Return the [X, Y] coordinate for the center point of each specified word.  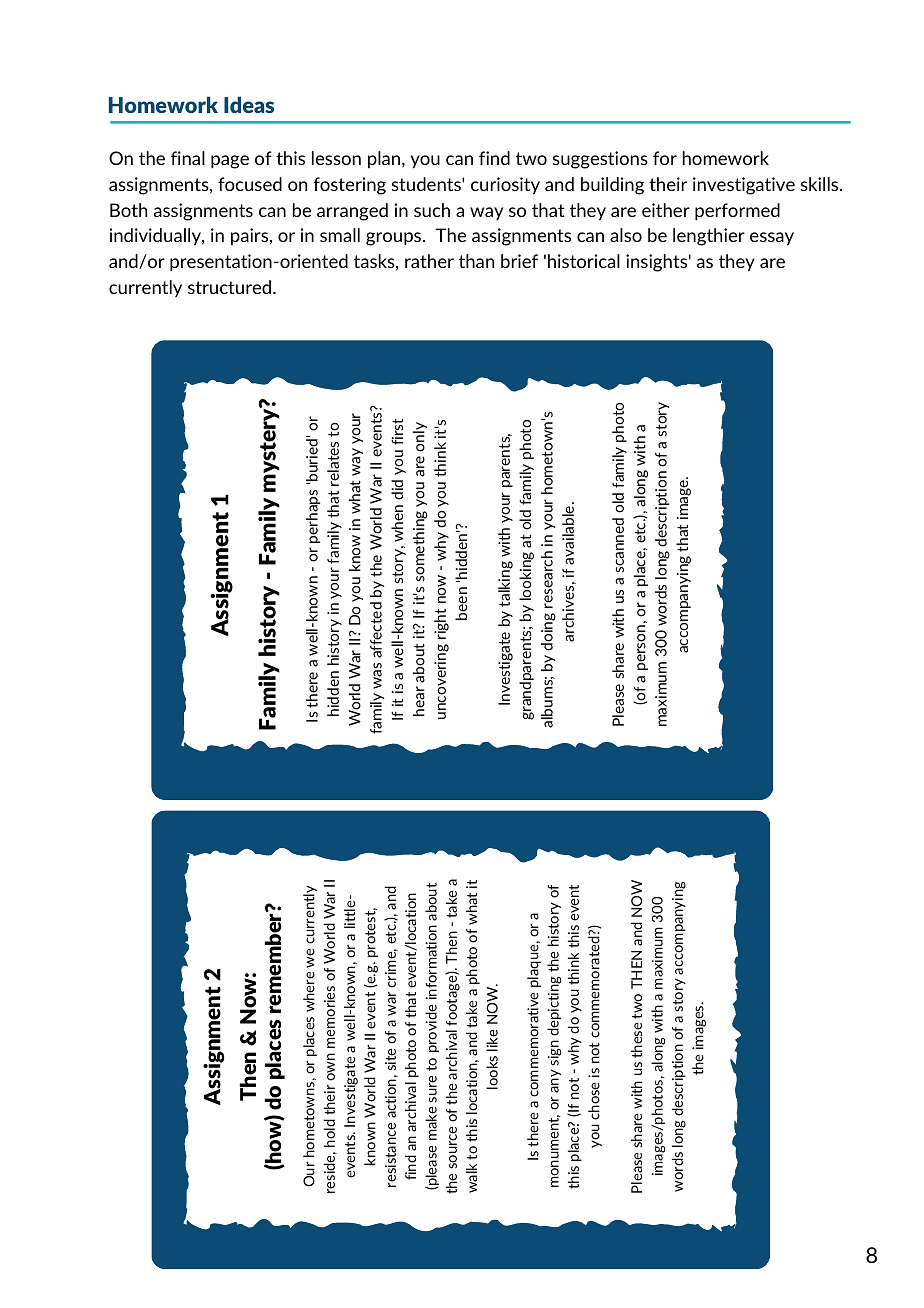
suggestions [600, 160]
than [476, 261]
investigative [744, 186]
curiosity [505, 186]
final [188, 158]
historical [584, 261]
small [340, 235]
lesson [336, 158]
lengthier [709, 237]
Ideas [249, 104]
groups [395, 239]
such [432, 210]
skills [821, 184]
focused [250, 184]
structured [229, 287]
